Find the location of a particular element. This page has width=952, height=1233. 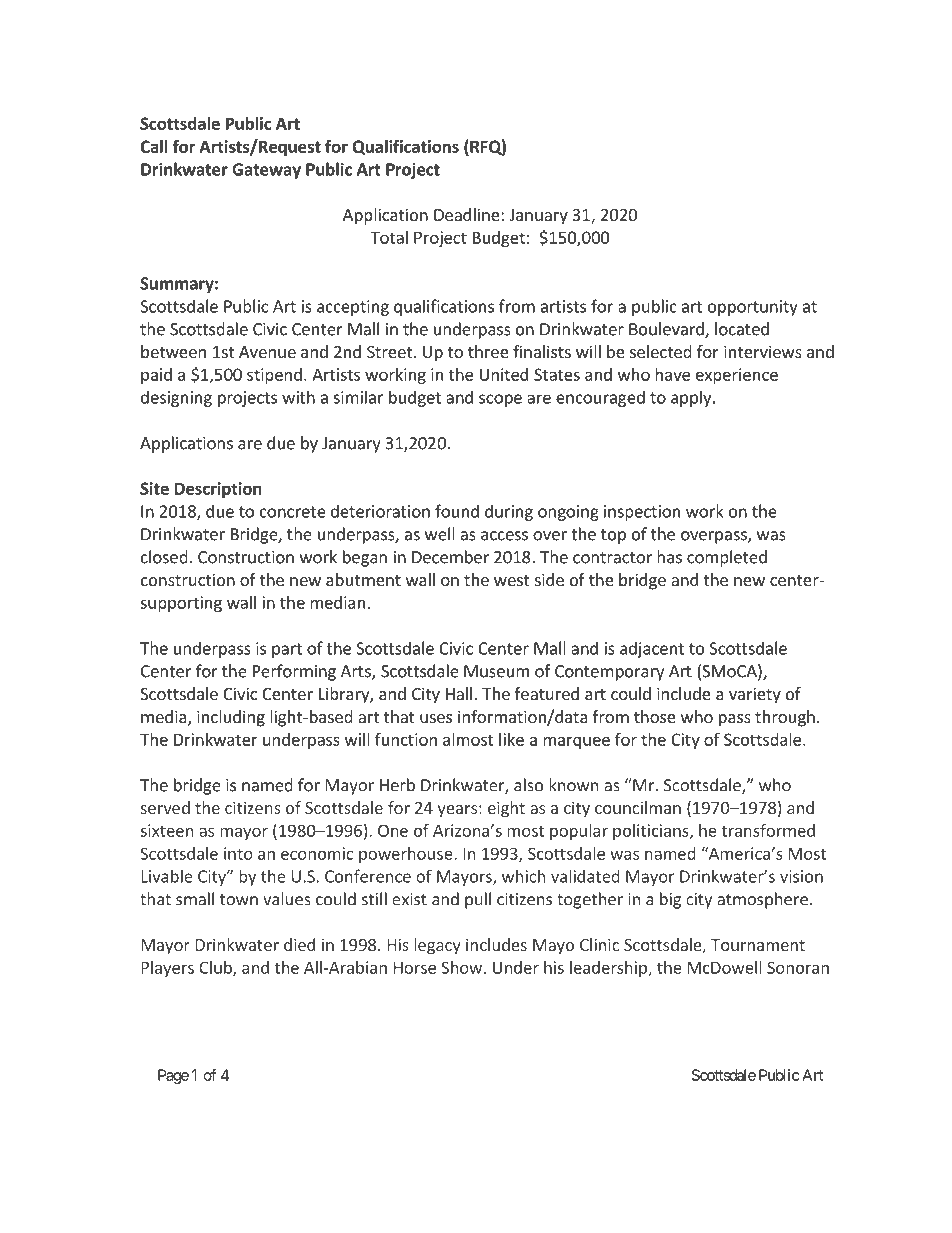

opportunity is located at coordinates (753, 308).
